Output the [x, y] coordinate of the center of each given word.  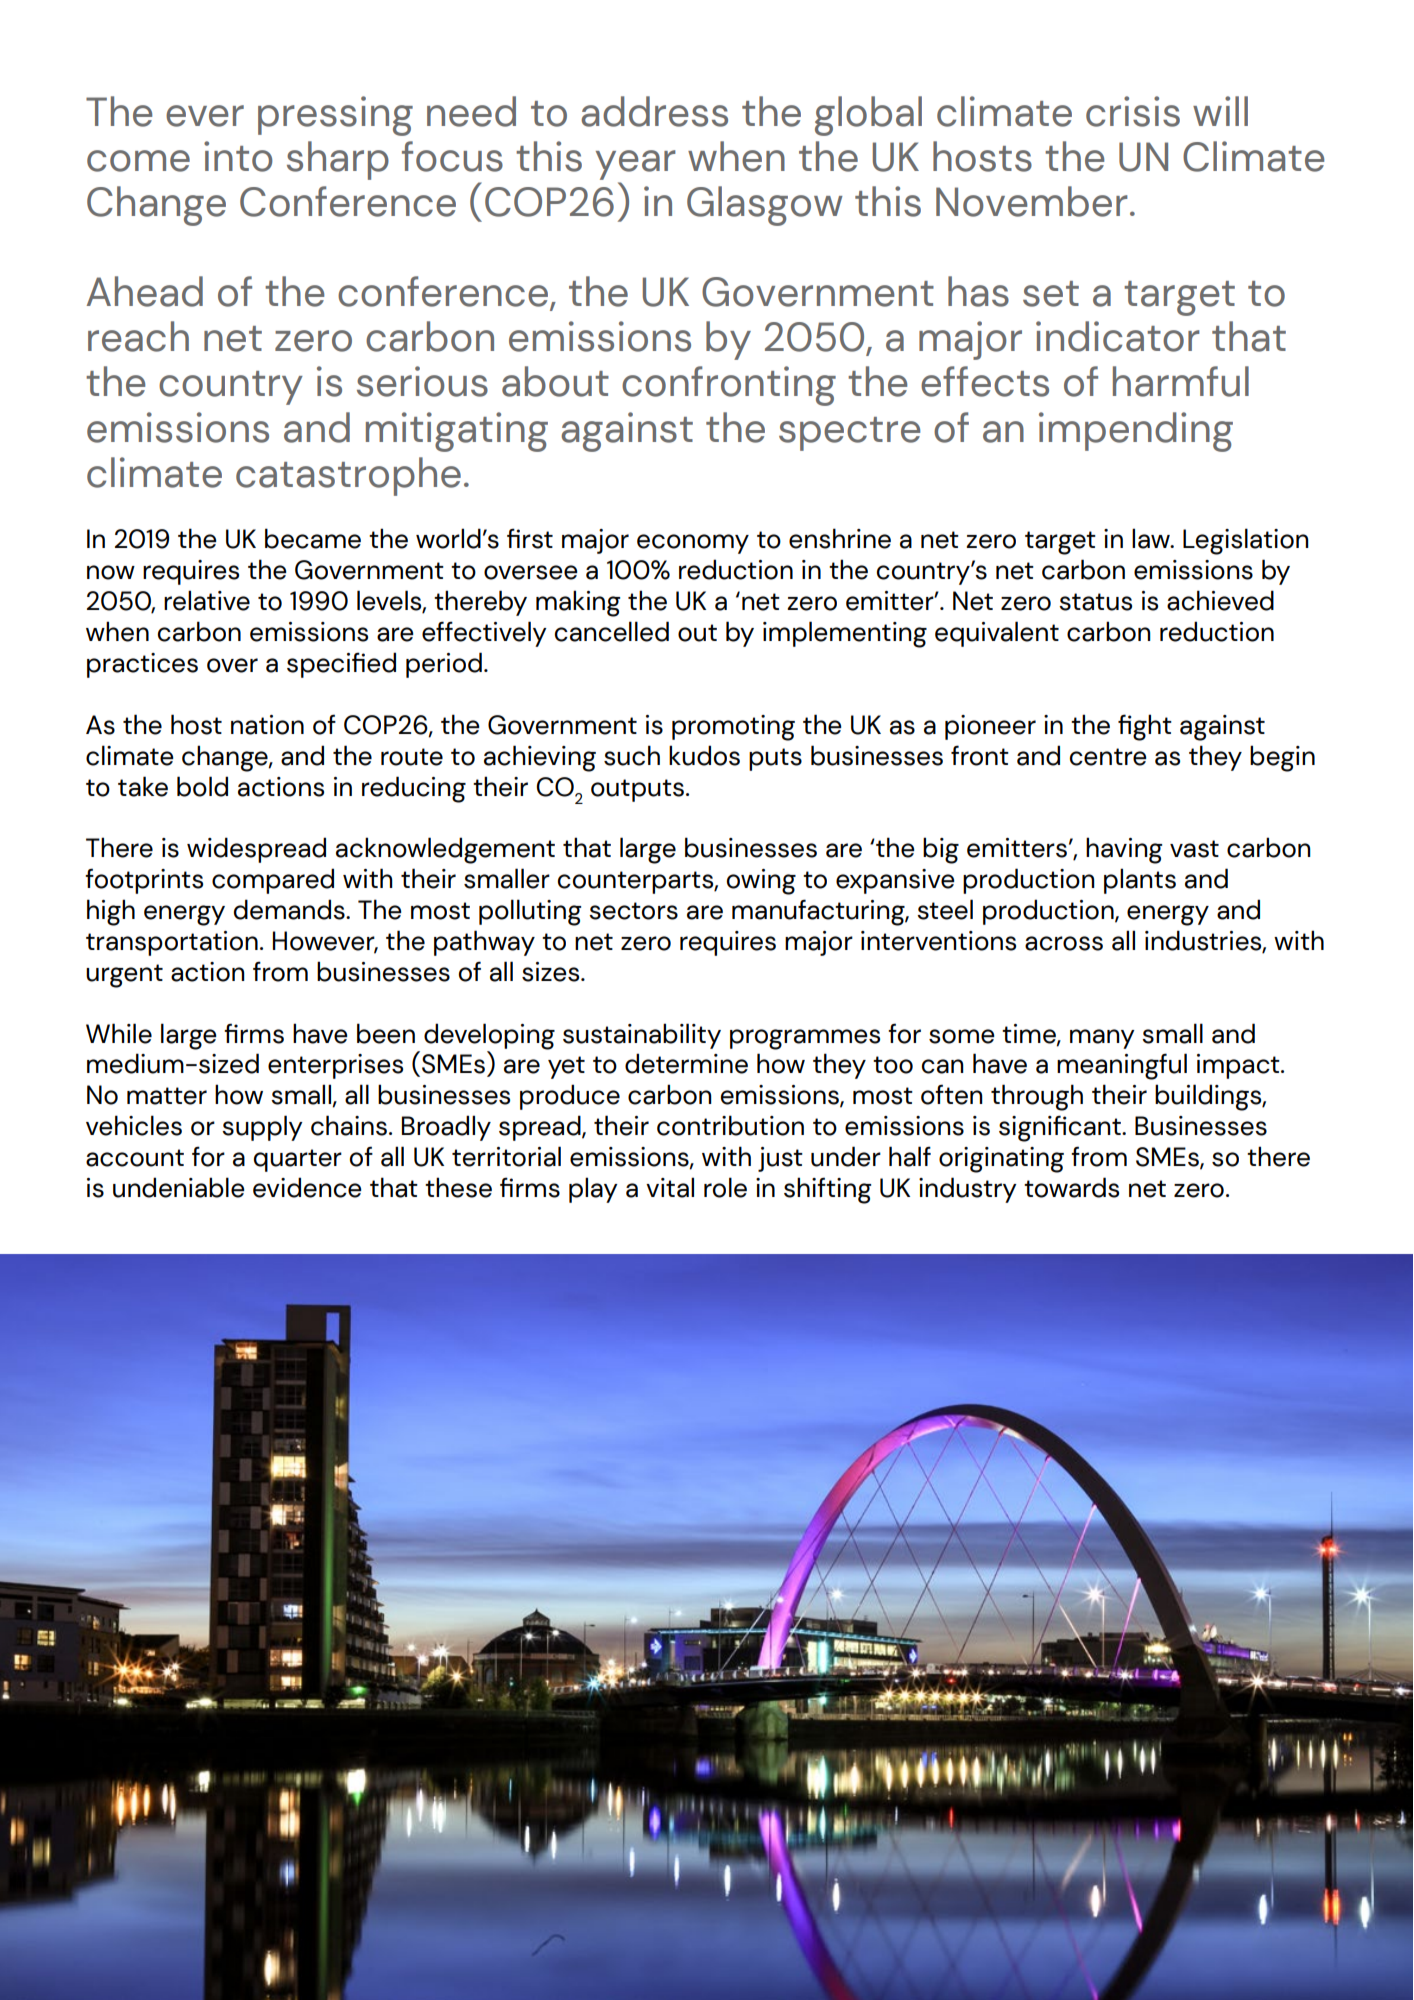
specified [341, 665]
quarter [298, 1160]
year [636, 165]
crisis [1133, 111]
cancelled [612, 631]
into [238, 156]
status [1095, 602]
